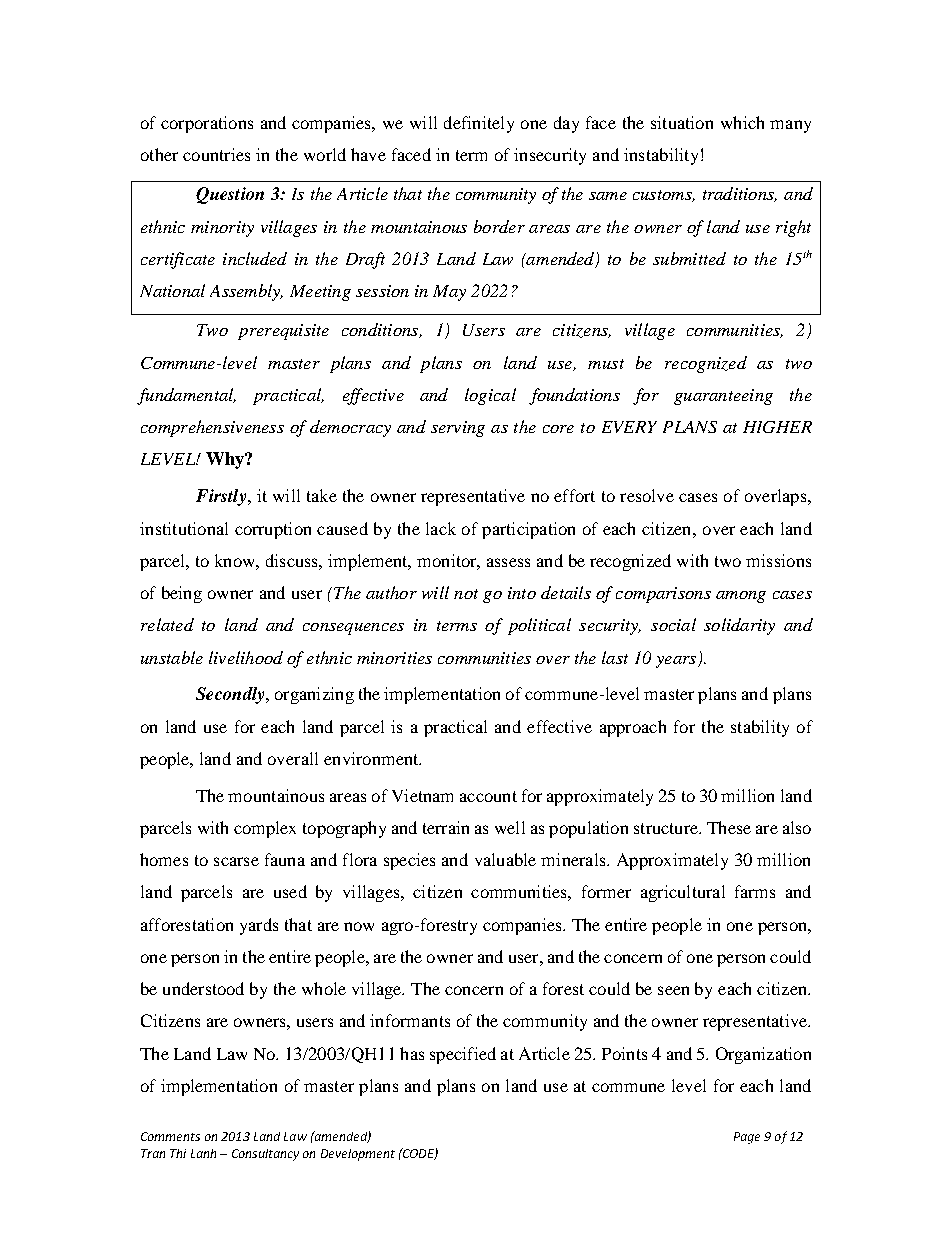 The height and width of the screenshot is (1233, 952). Describe the element at coordinates (729, 827) in the screenshot. I see `These` at that location.
